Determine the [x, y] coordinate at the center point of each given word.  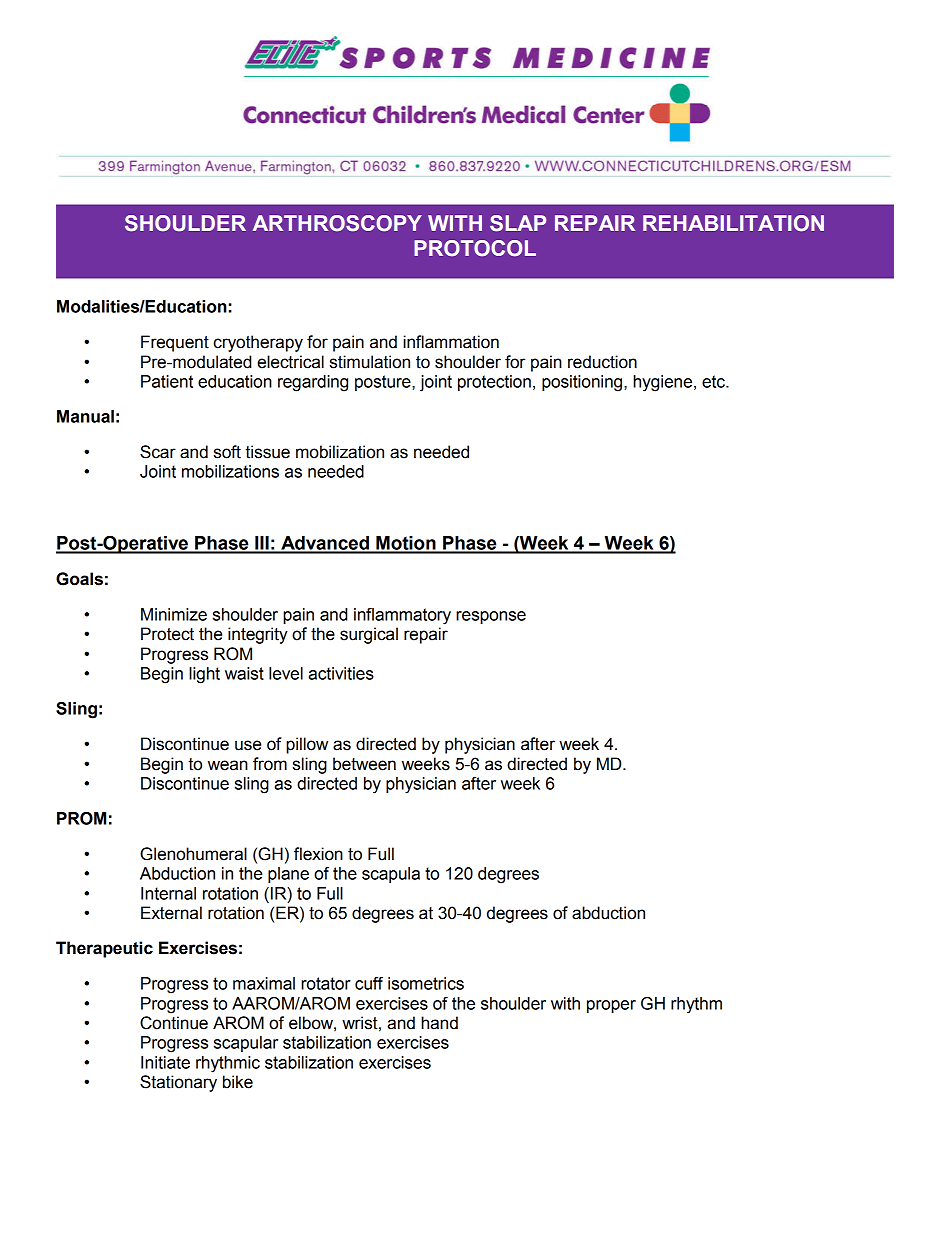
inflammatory [402, 616]
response [491, 617]
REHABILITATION [733, 223]
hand [439, 1023]
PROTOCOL [475, 248]
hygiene [664, 383]
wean [228, 765]
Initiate [165, 1062]
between [364, 764]
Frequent [175, 343]
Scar [158, 452]
